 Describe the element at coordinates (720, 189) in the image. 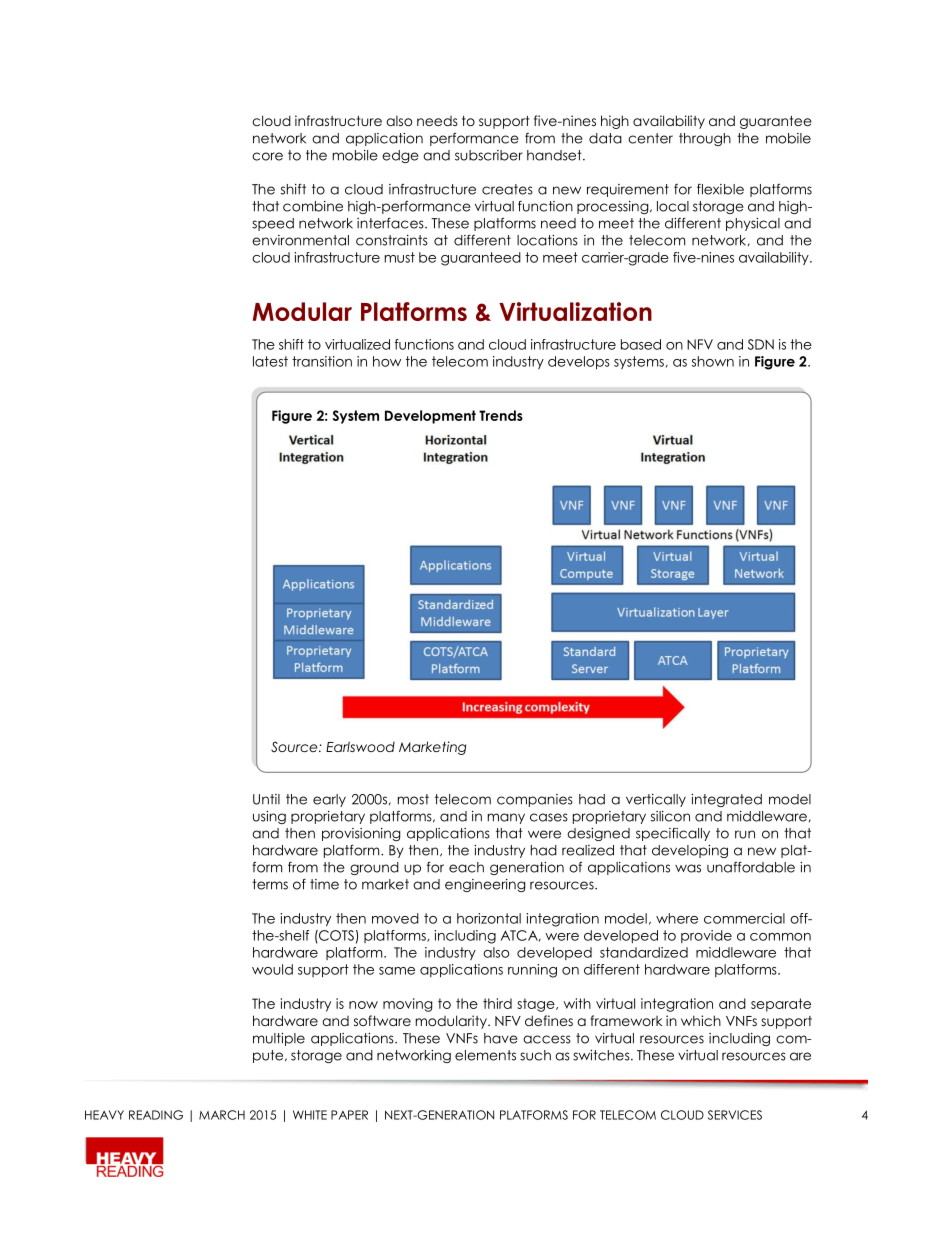

I see `flexible` at that location.
